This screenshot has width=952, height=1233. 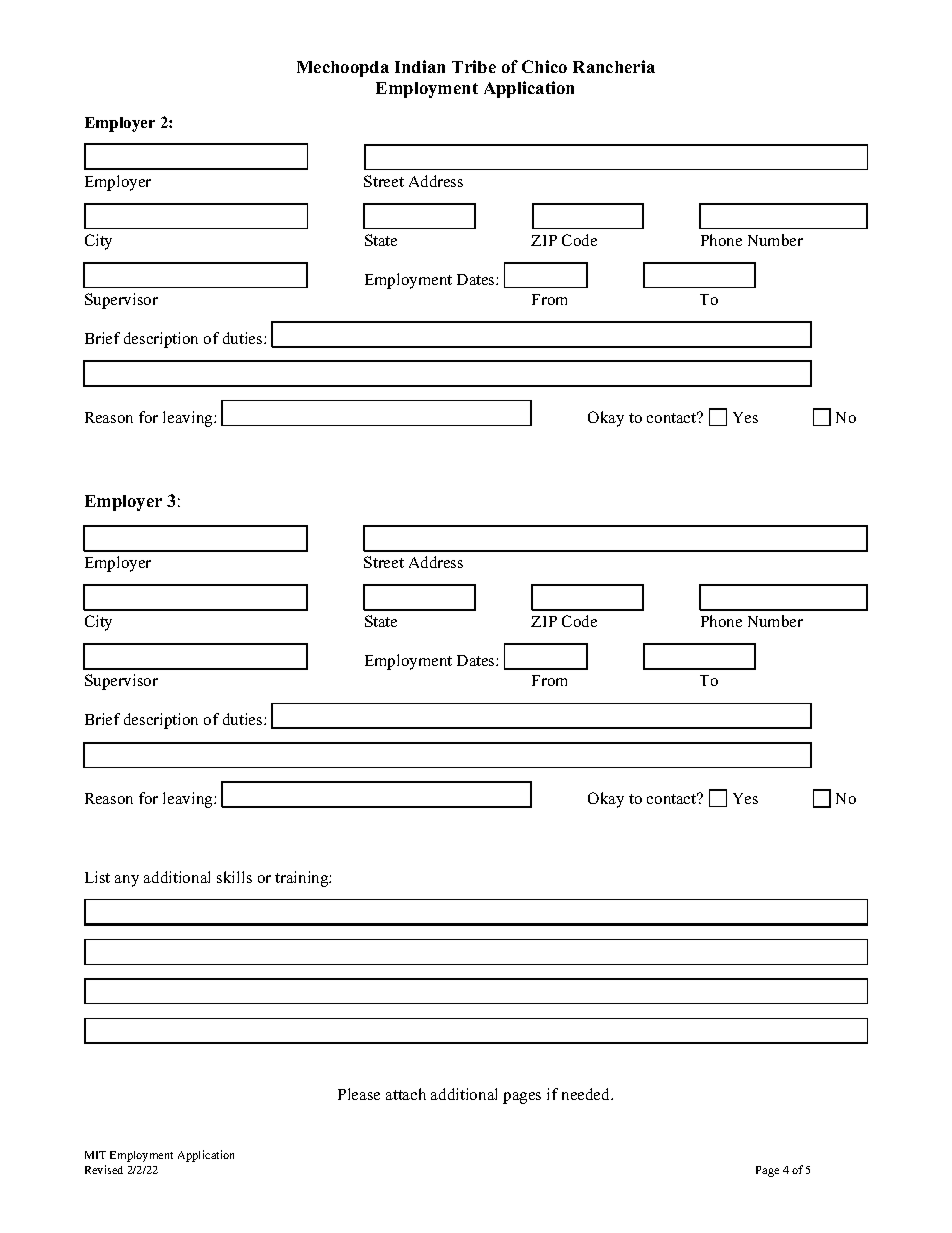 I want to click on needed, so click(x=587, y=1094).
